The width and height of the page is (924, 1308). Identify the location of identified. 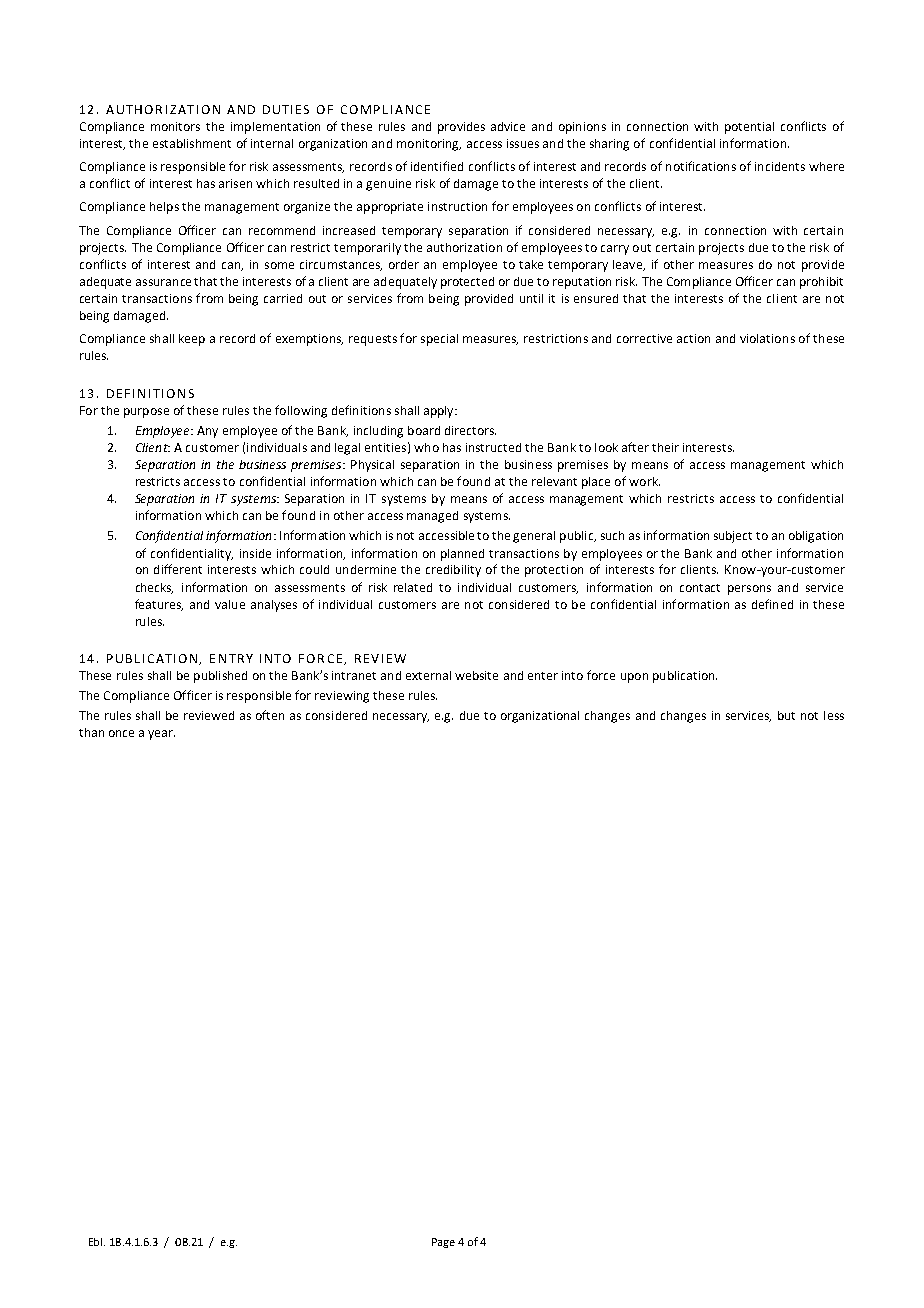
(437, 166).
